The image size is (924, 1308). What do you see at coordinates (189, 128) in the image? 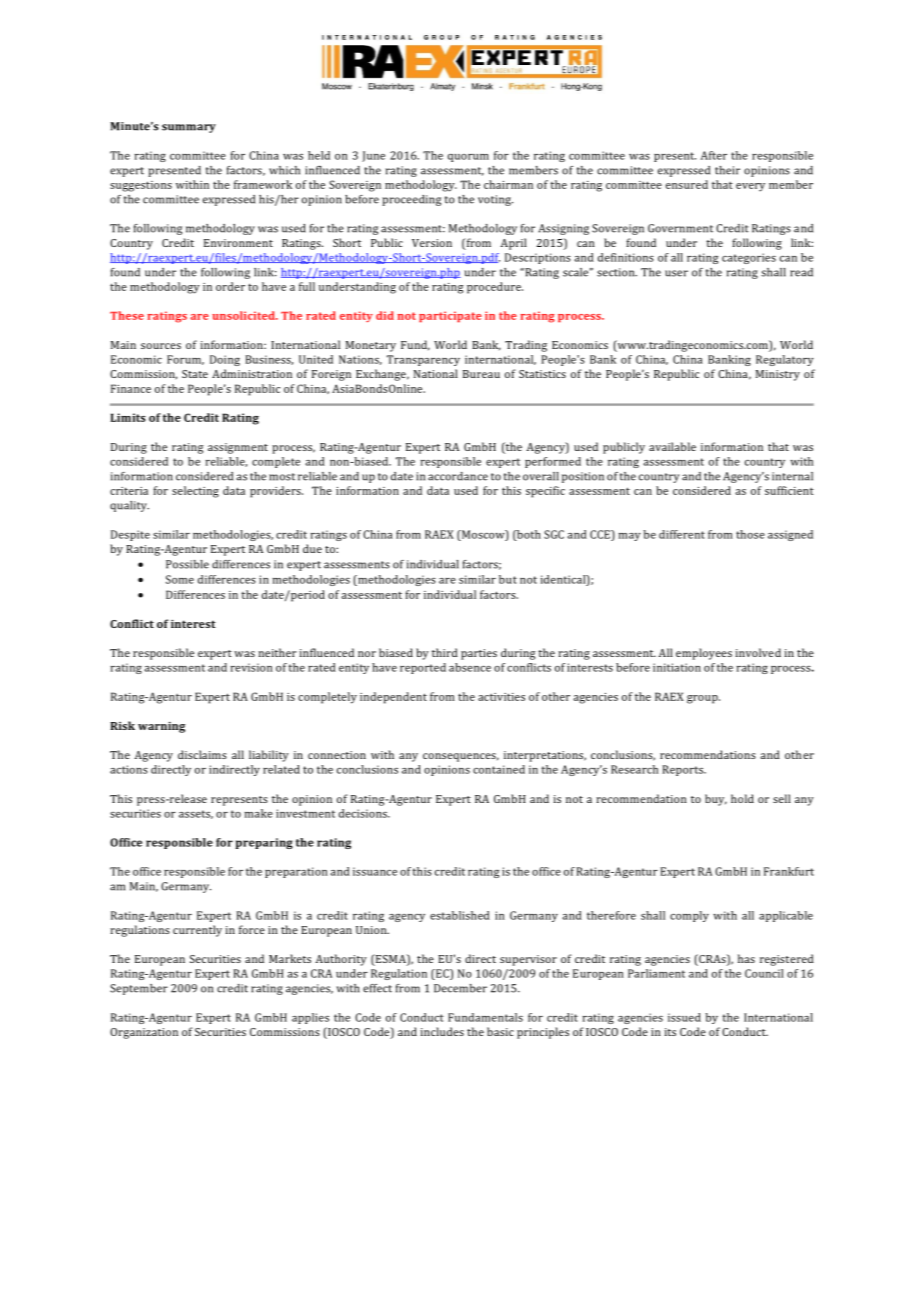
I see `summary` at bounding box center [189, 128].
